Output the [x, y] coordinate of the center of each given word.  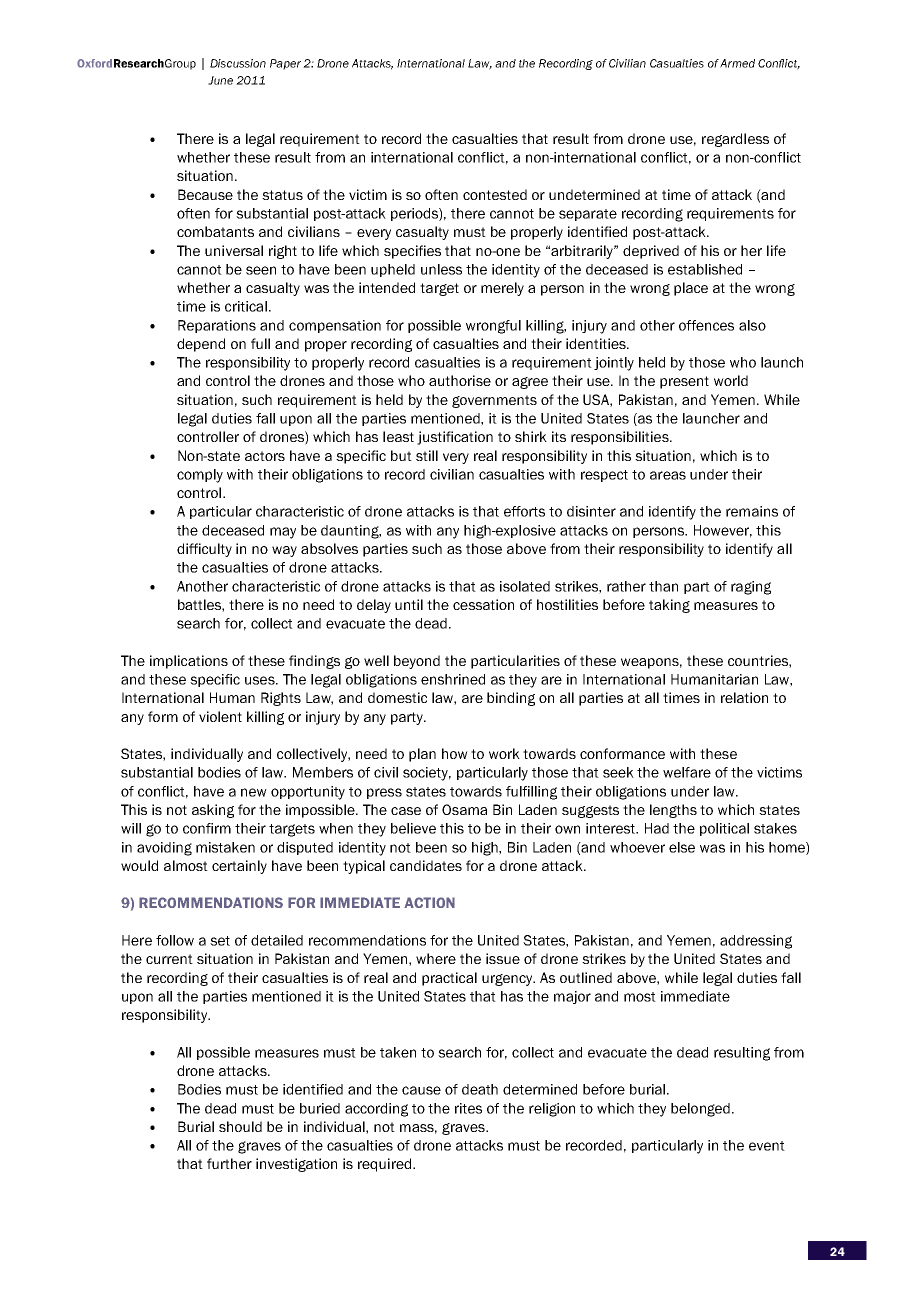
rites [468, 1108]
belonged [700, 1110]
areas [668, 475]
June [220, 80]
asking [213, 811]
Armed [737, 63]
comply [200, 476]
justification [455, 438]
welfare [687, 772]
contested [495, 194]
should [240, 1126]
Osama [464, 809]
